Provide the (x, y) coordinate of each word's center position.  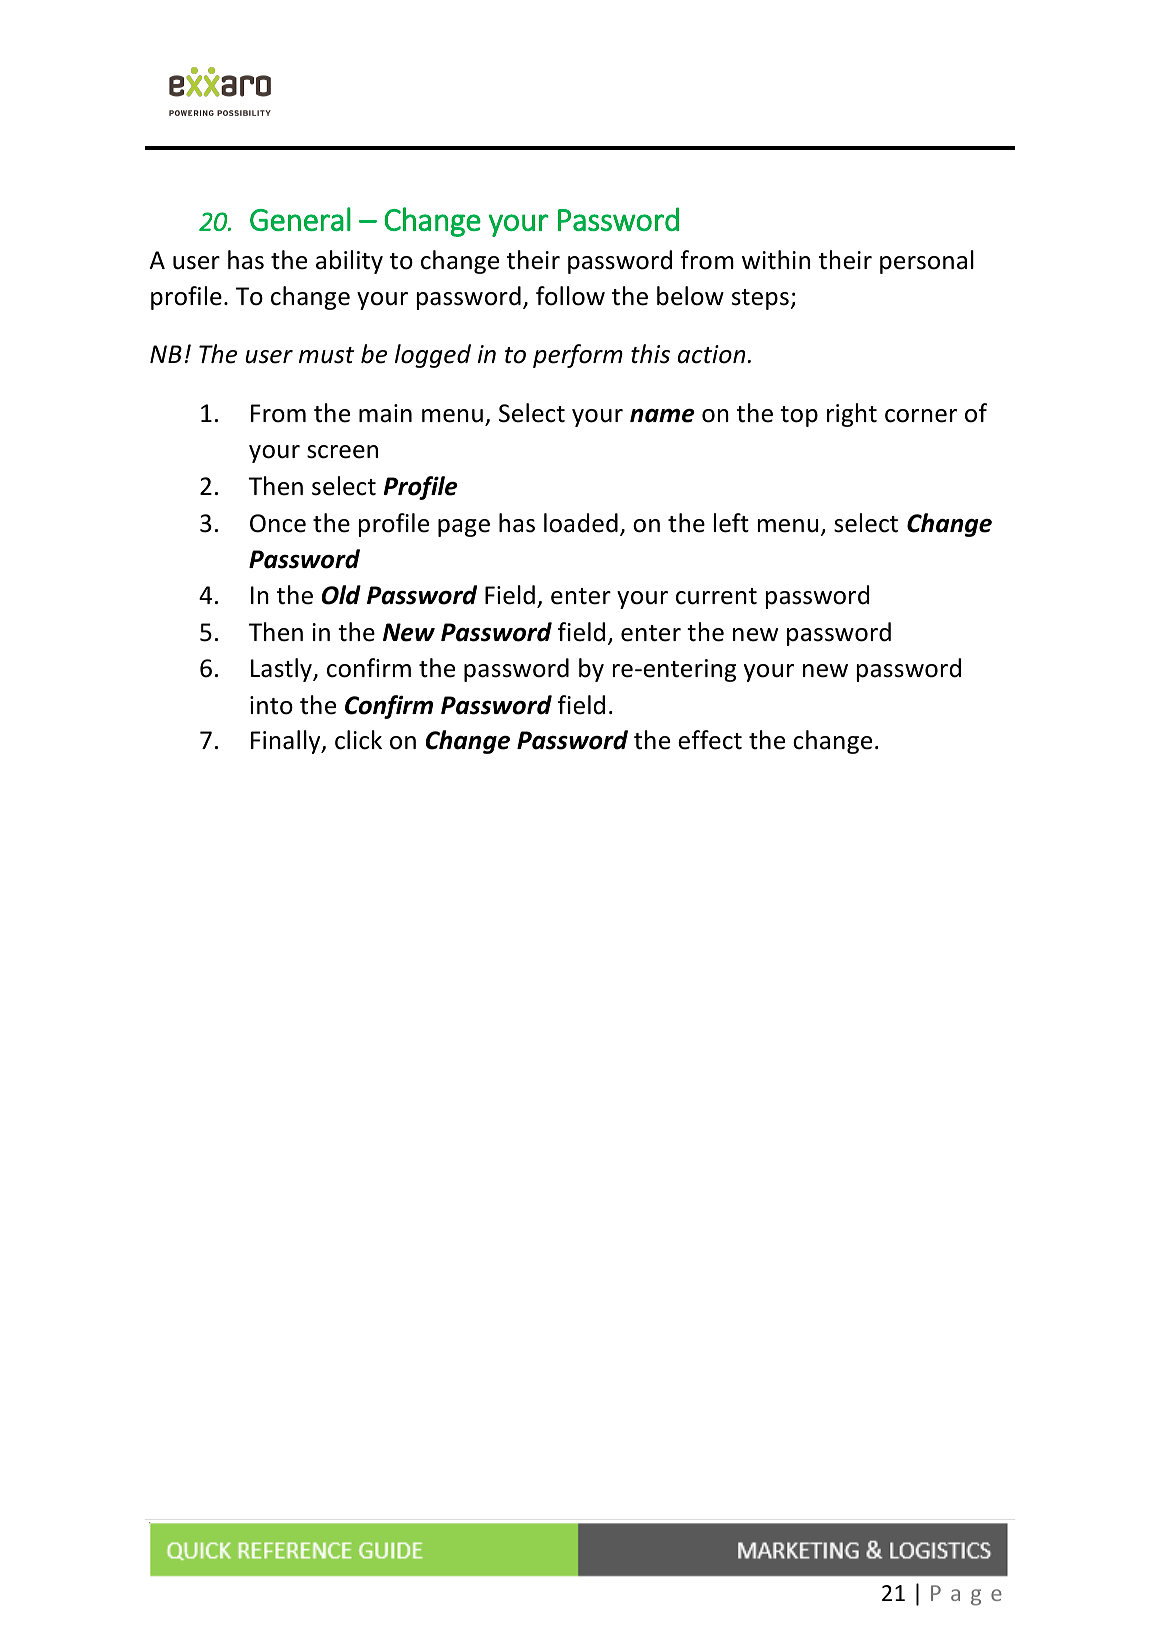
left (731, 523)
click (358, 740)
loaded (581, 523)
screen (342, 452)
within (776, 260)
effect (710, 740)
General (300, 219)
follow (570, 296)
